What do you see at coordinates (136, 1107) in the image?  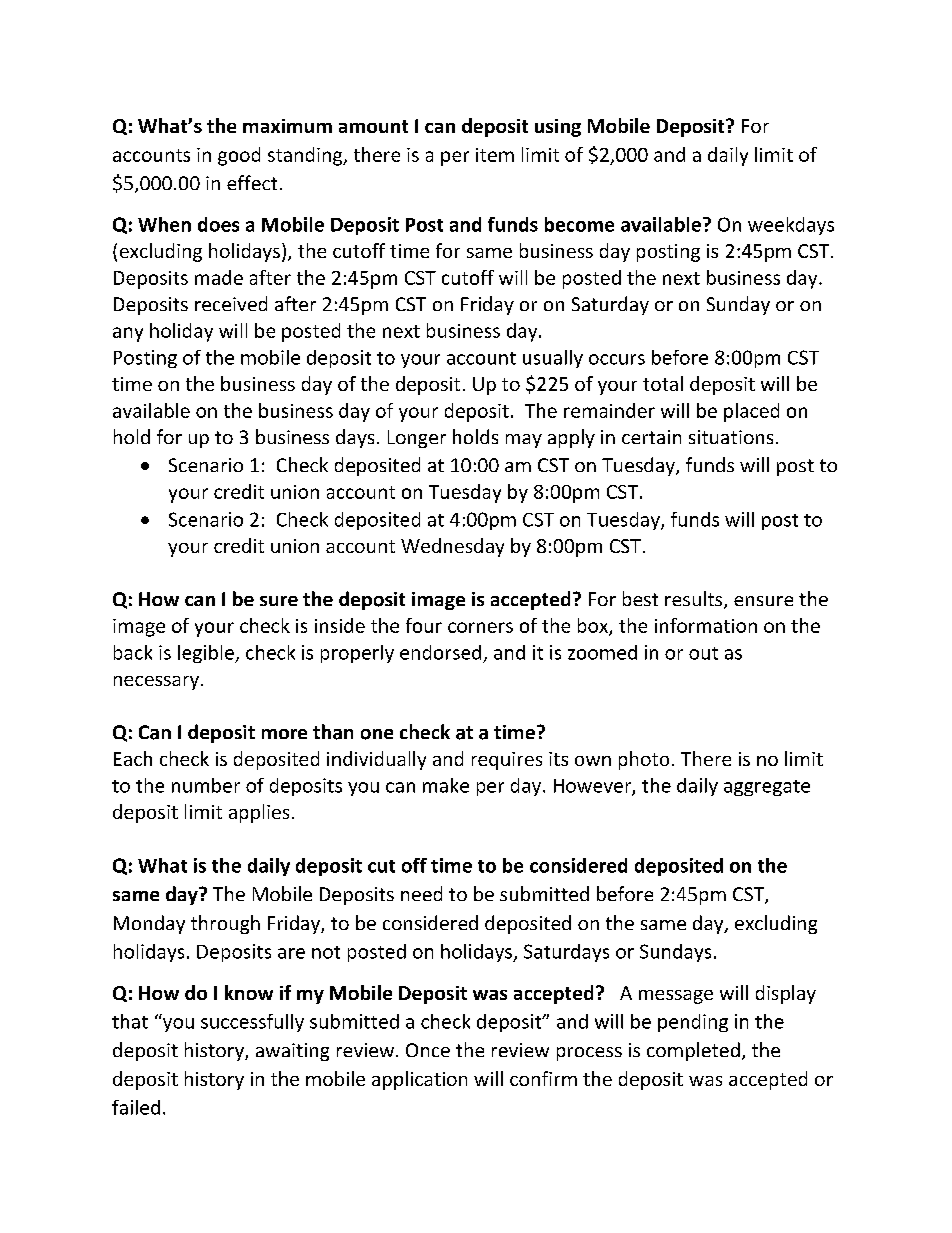 I see `failed` at bounding box center [136, 1107].
